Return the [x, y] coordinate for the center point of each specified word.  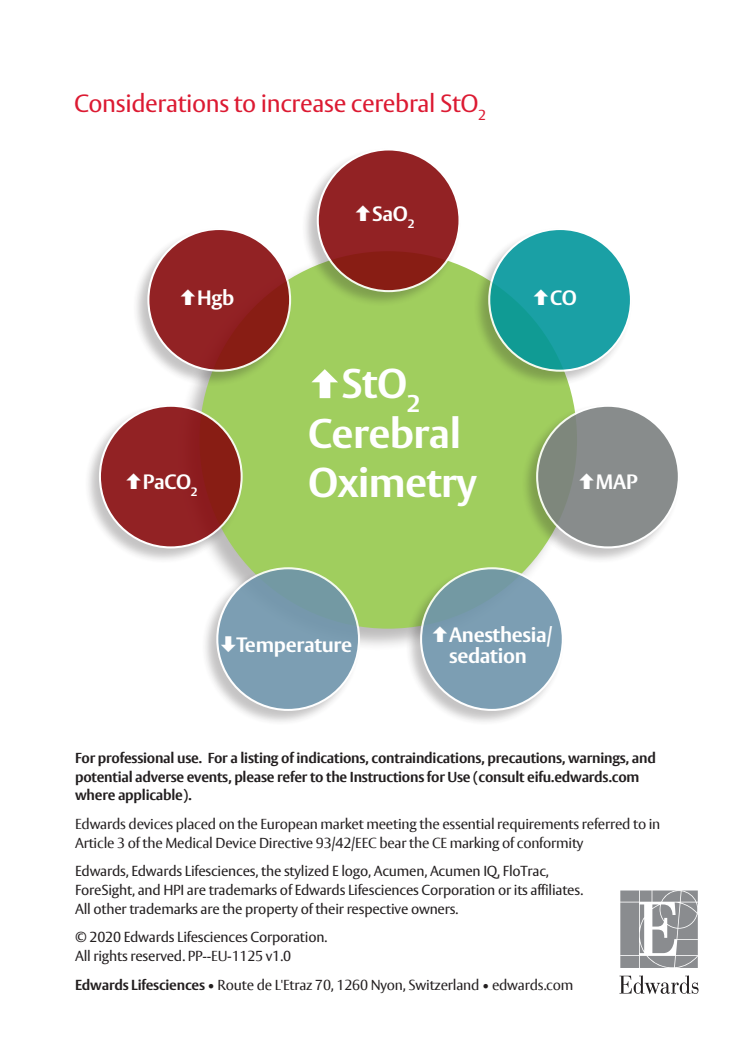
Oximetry [393, 486]
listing [260, 758]
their [329, 908]
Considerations [152, 103]
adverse [159, 776]
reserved [157, 955]
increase [304, 103]
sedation [488, 655]
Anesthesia [498, 635]
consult [501, 776]
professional [136, 758]
